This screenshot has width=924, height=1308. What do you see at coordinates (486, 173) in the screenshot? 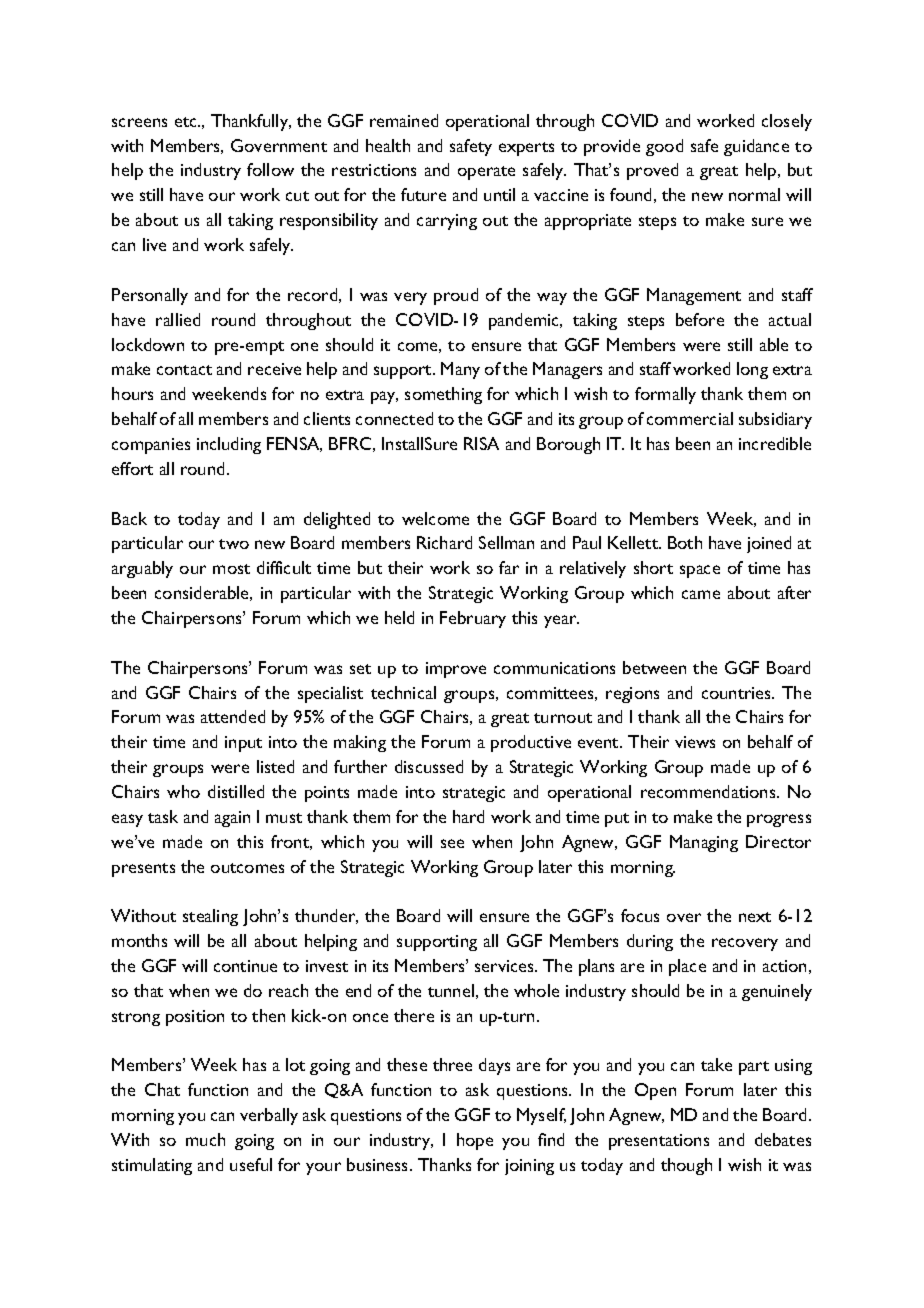
I see `operate` at bounding box center [486, 173].
